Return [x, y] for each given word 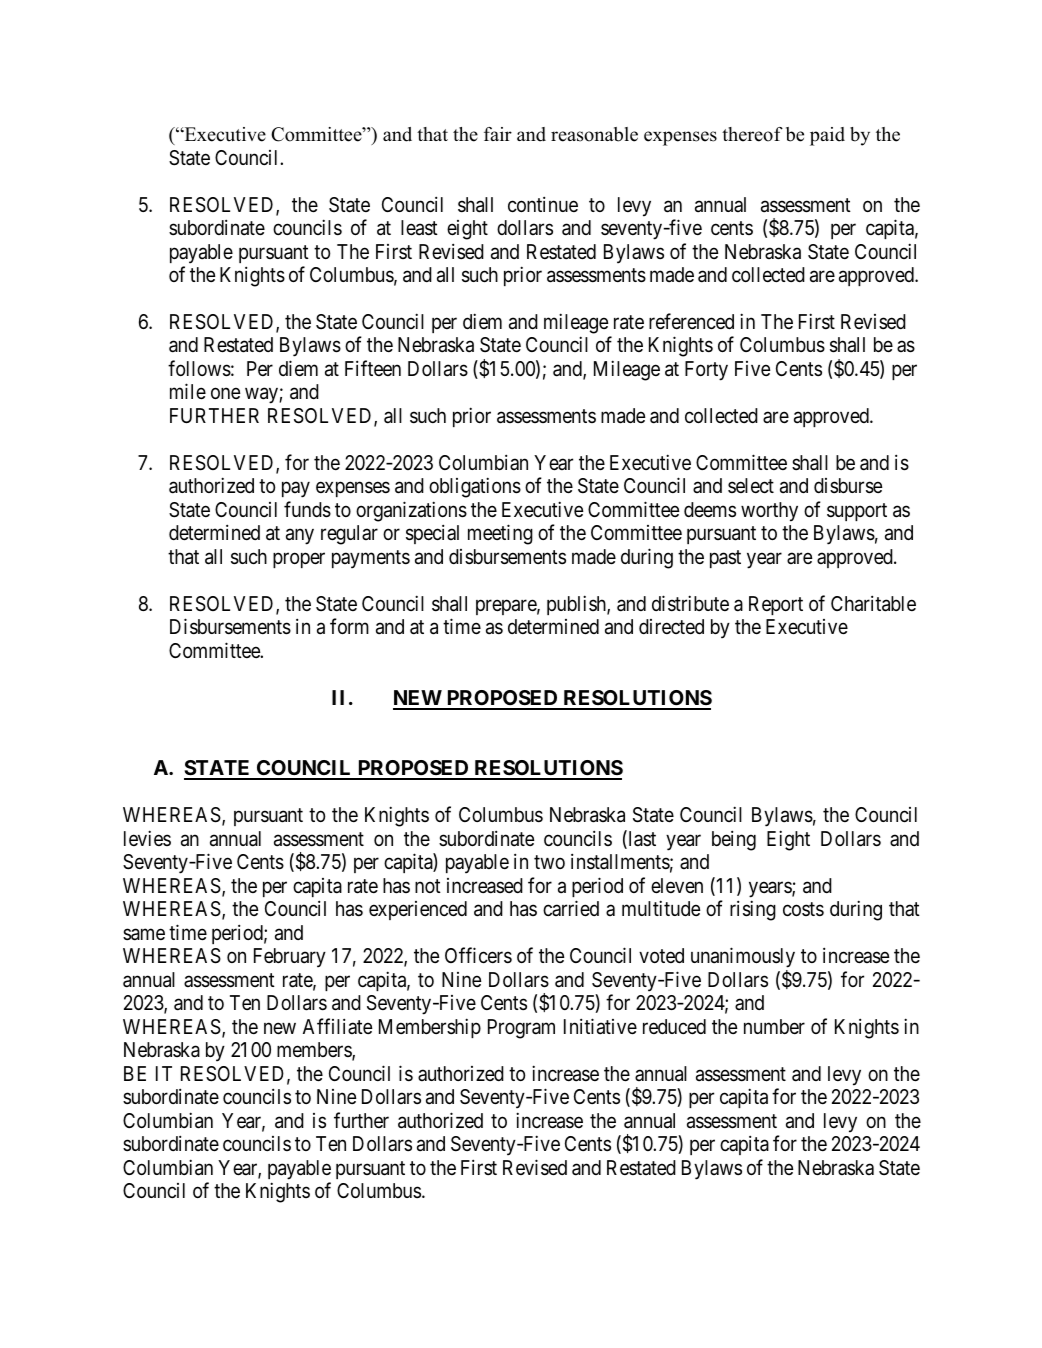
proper [299, 560]
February [290, 958]
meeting [500, 535]
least [419, 228]
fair [498, 134]
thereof [752, 134]
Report [776, 605]
